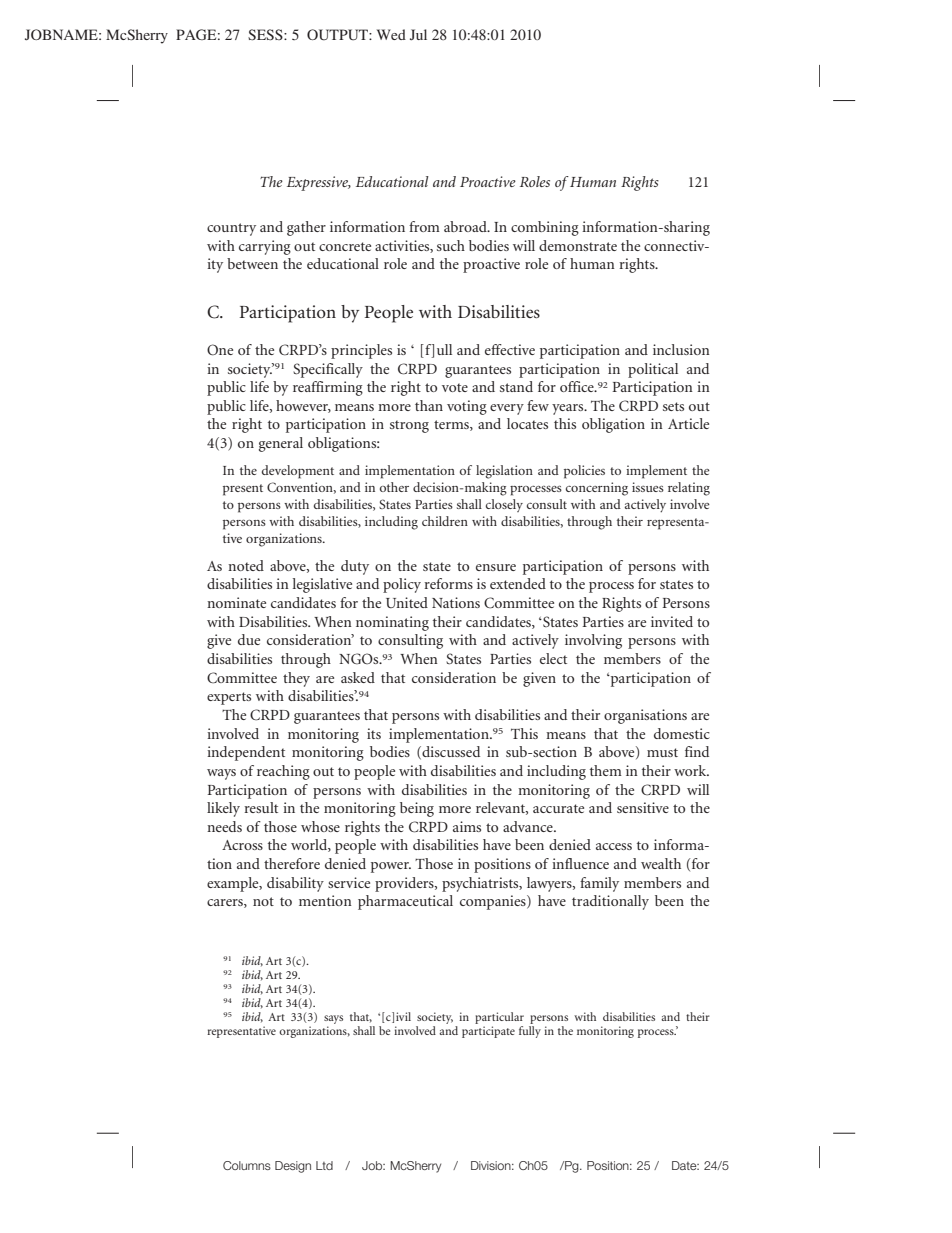  Describe the element at coordinates (448, 583) in the page. I see `reforms` at that location.
